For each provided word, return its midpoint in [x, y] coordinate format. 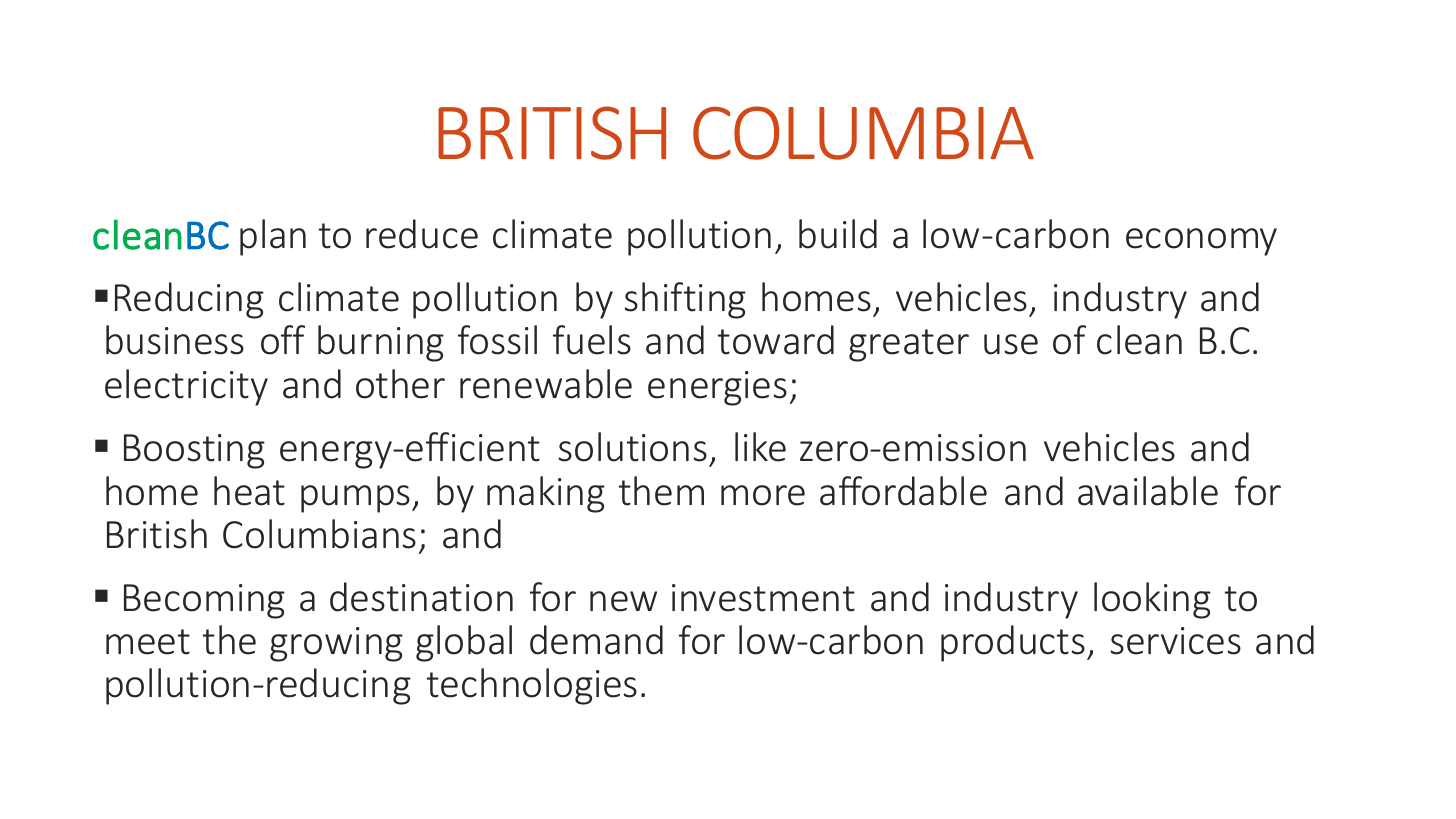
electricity [186, 387]
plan [273, 237]
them [661, 491]
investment [763, 598]
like [760, 447]
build [838, 234]
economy [1201, 242]
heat [249, 491]
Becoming [204, 601]
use [1011, 344]
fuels [592, 340]
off [283, 340]
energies [717, 388]
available [1148, 491]
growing [336, 644]
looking [1152, 600]
